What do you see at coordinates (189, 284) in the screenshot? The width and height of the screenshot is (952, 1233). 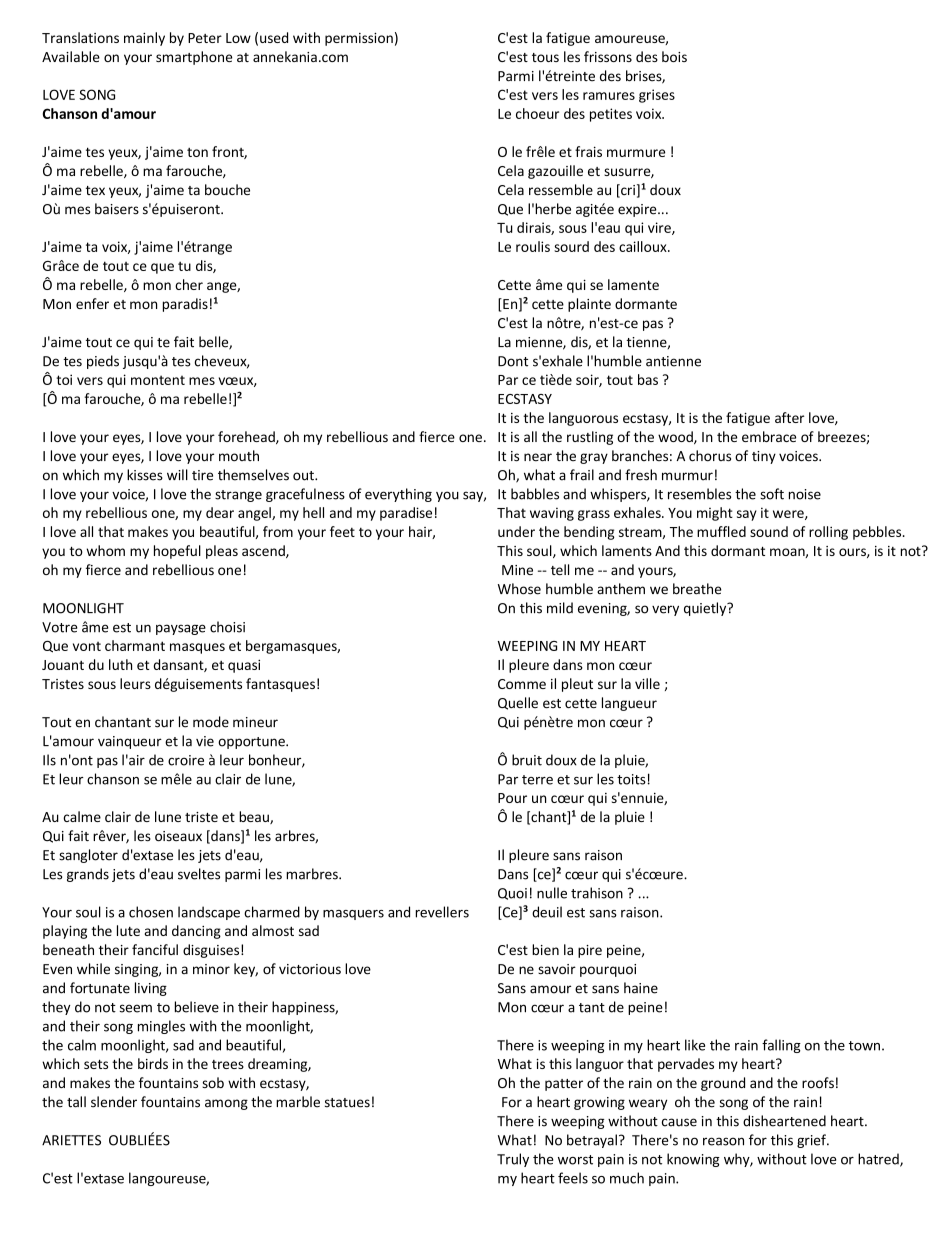 I see `cher` at bounding box center [189, 284].
